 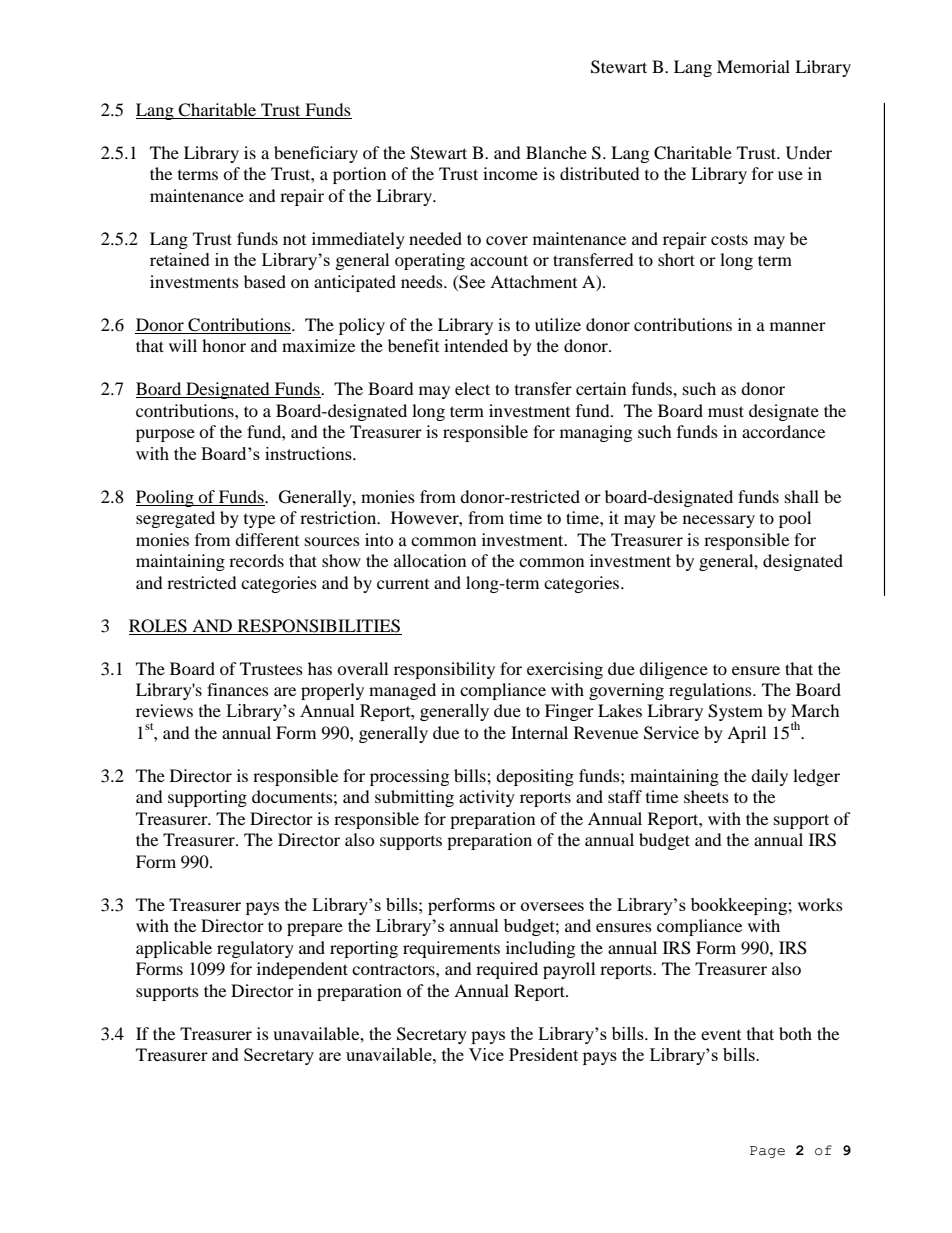 What do you see at coordinates (316, 154) in the screenshot?
I see `beneficiary` at bounding box center [316, 154].
